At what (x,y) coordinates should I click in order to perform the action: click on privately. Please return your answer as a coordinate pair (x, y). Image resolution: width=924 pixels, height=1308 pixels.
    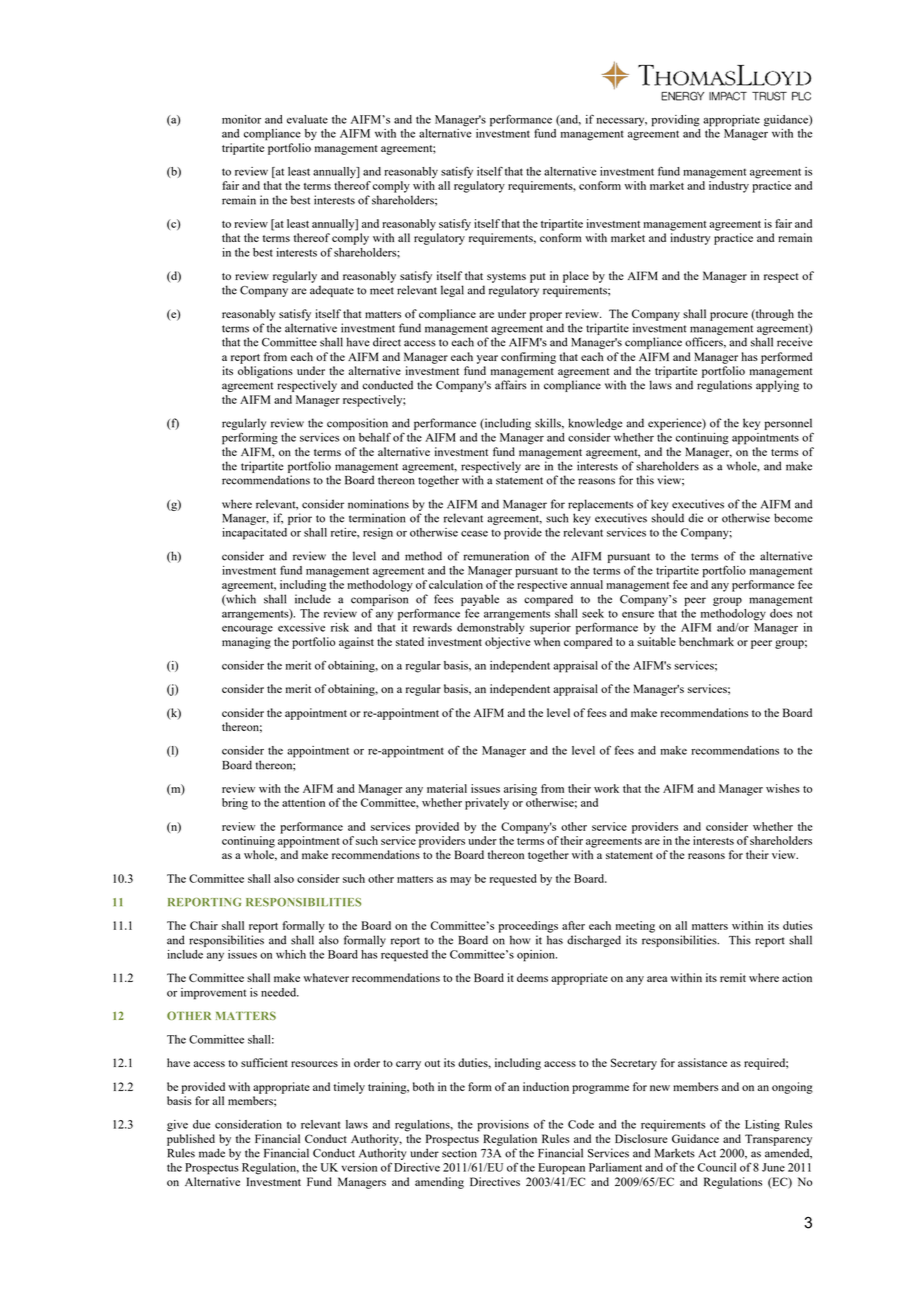
    Looking at the image, I should click on (487, 804).
